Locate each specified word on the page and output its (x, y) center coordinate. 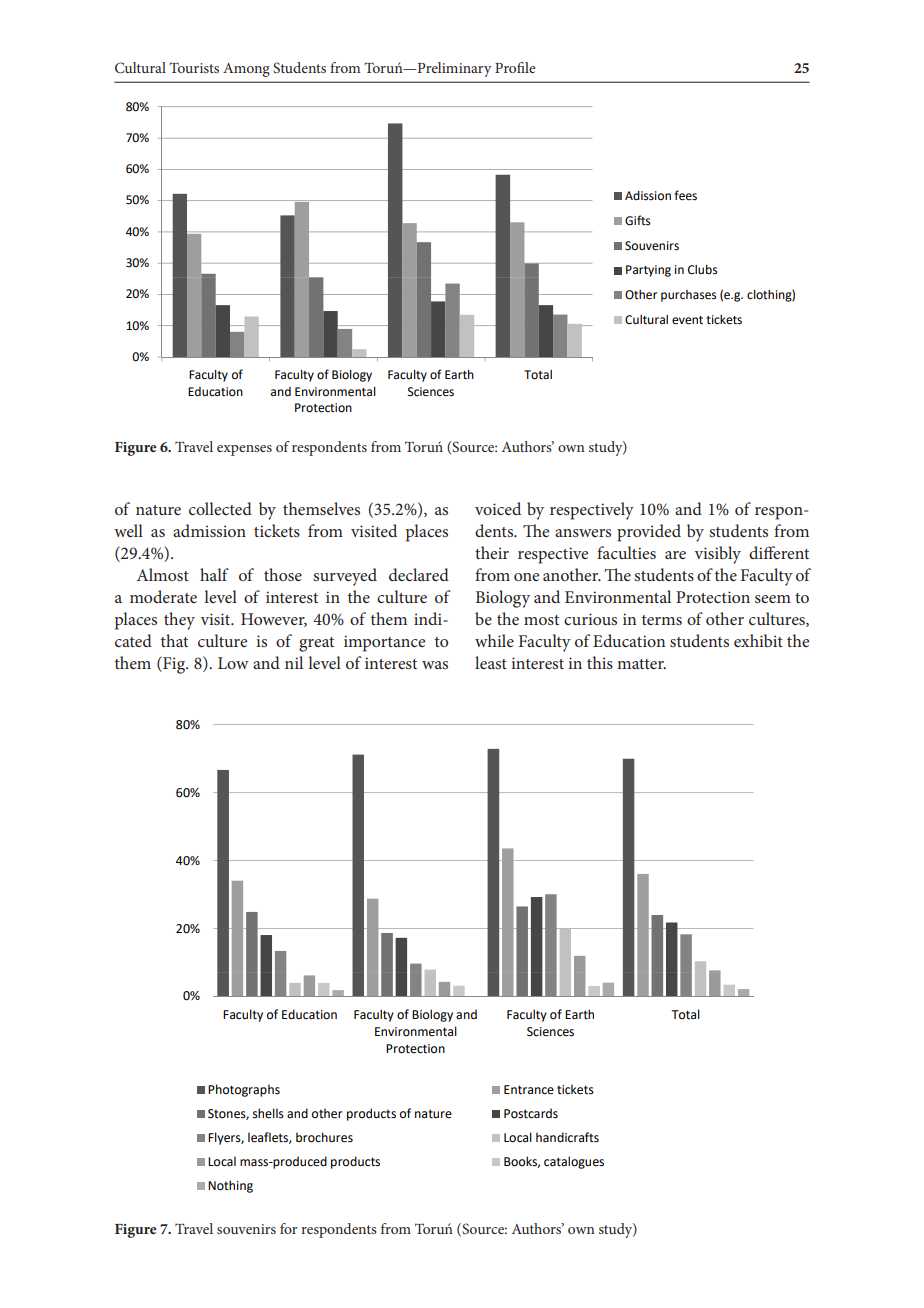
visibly (717, 555)
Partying (648, 271)
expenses (244, 450)
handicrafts (567, 1137)
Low (233, 663)
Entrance (529, 1090)
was (435, 665)
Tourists (194, 67)
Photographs (244, 1090)
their (492, 552)
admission (209, 530)
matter (641, 664)
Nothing (230, 1186)
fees (685, 195)
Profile (515, 67)
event (687, 320)
